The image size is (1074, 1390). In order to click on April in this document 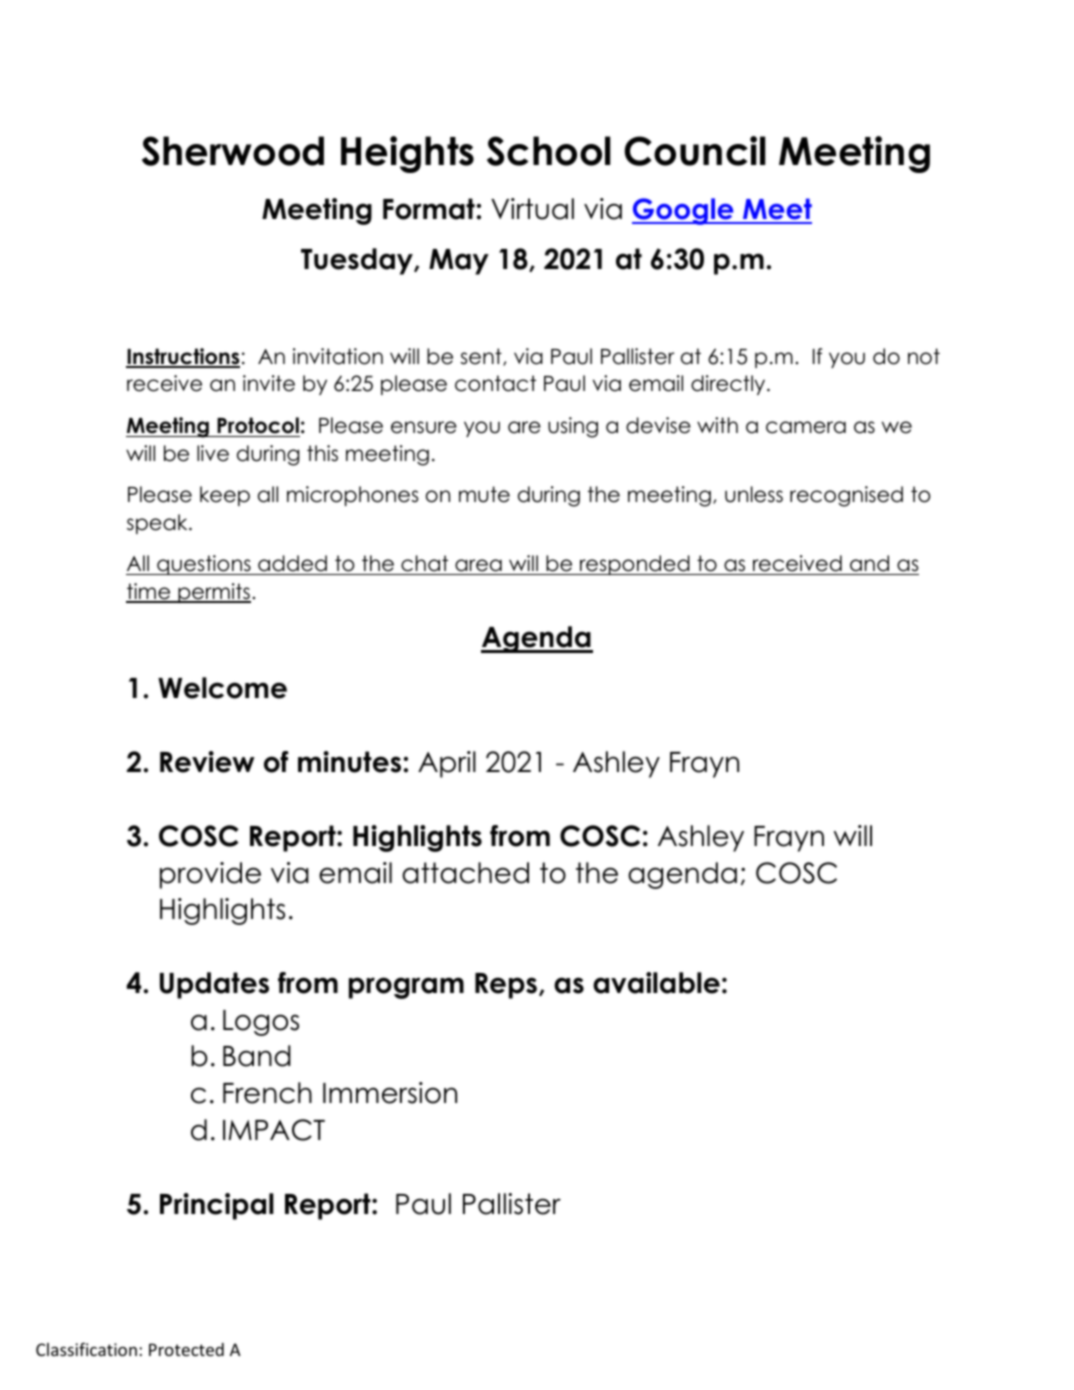, I will do `click(447, 764)`.
